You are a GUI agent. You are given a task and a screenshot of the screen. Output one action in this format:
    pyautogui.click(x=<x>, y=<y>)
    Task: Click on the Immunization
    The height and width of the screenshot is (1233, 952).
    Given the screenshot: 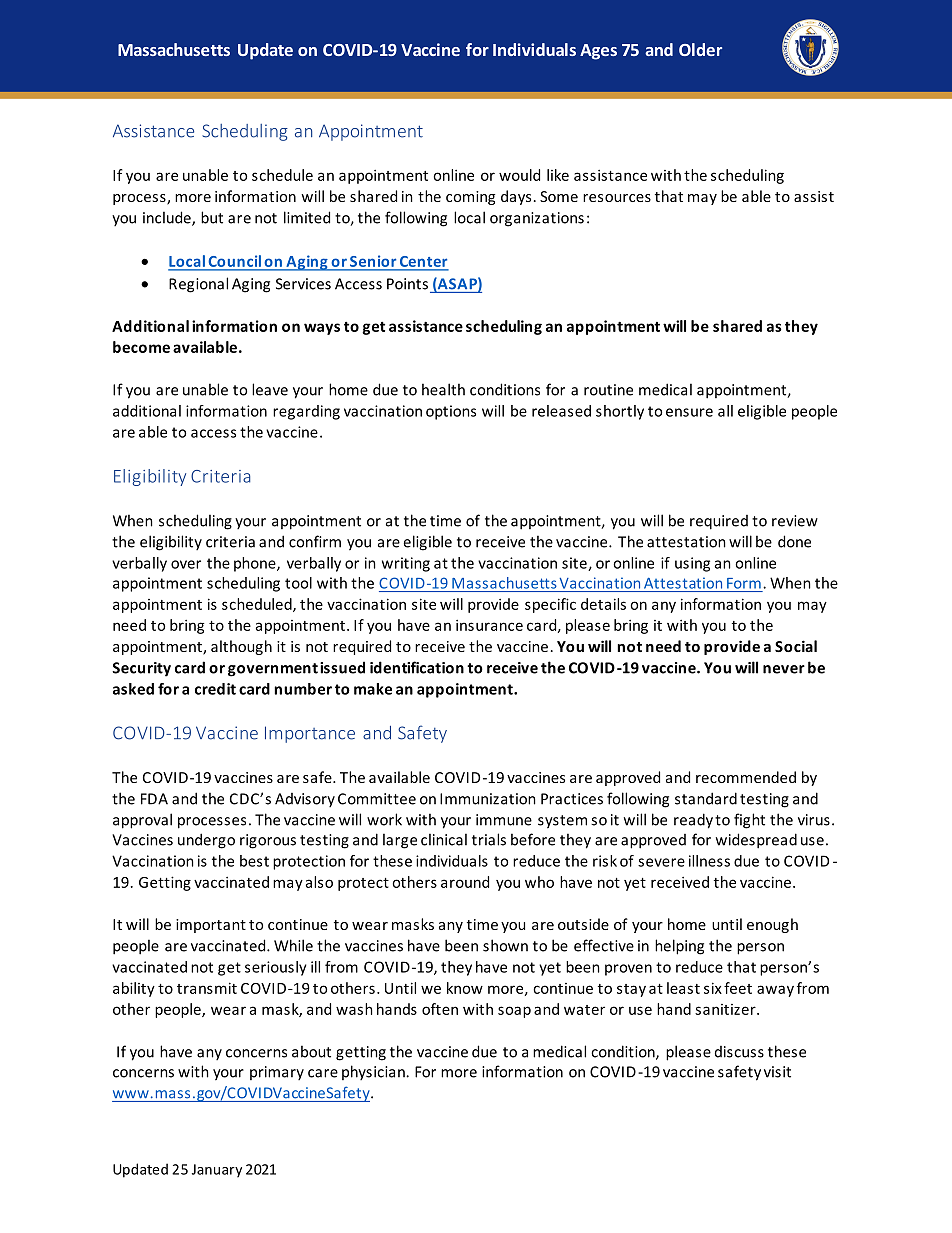 What is the action you would take?
    pyautogui.click(x=488, y=799)
